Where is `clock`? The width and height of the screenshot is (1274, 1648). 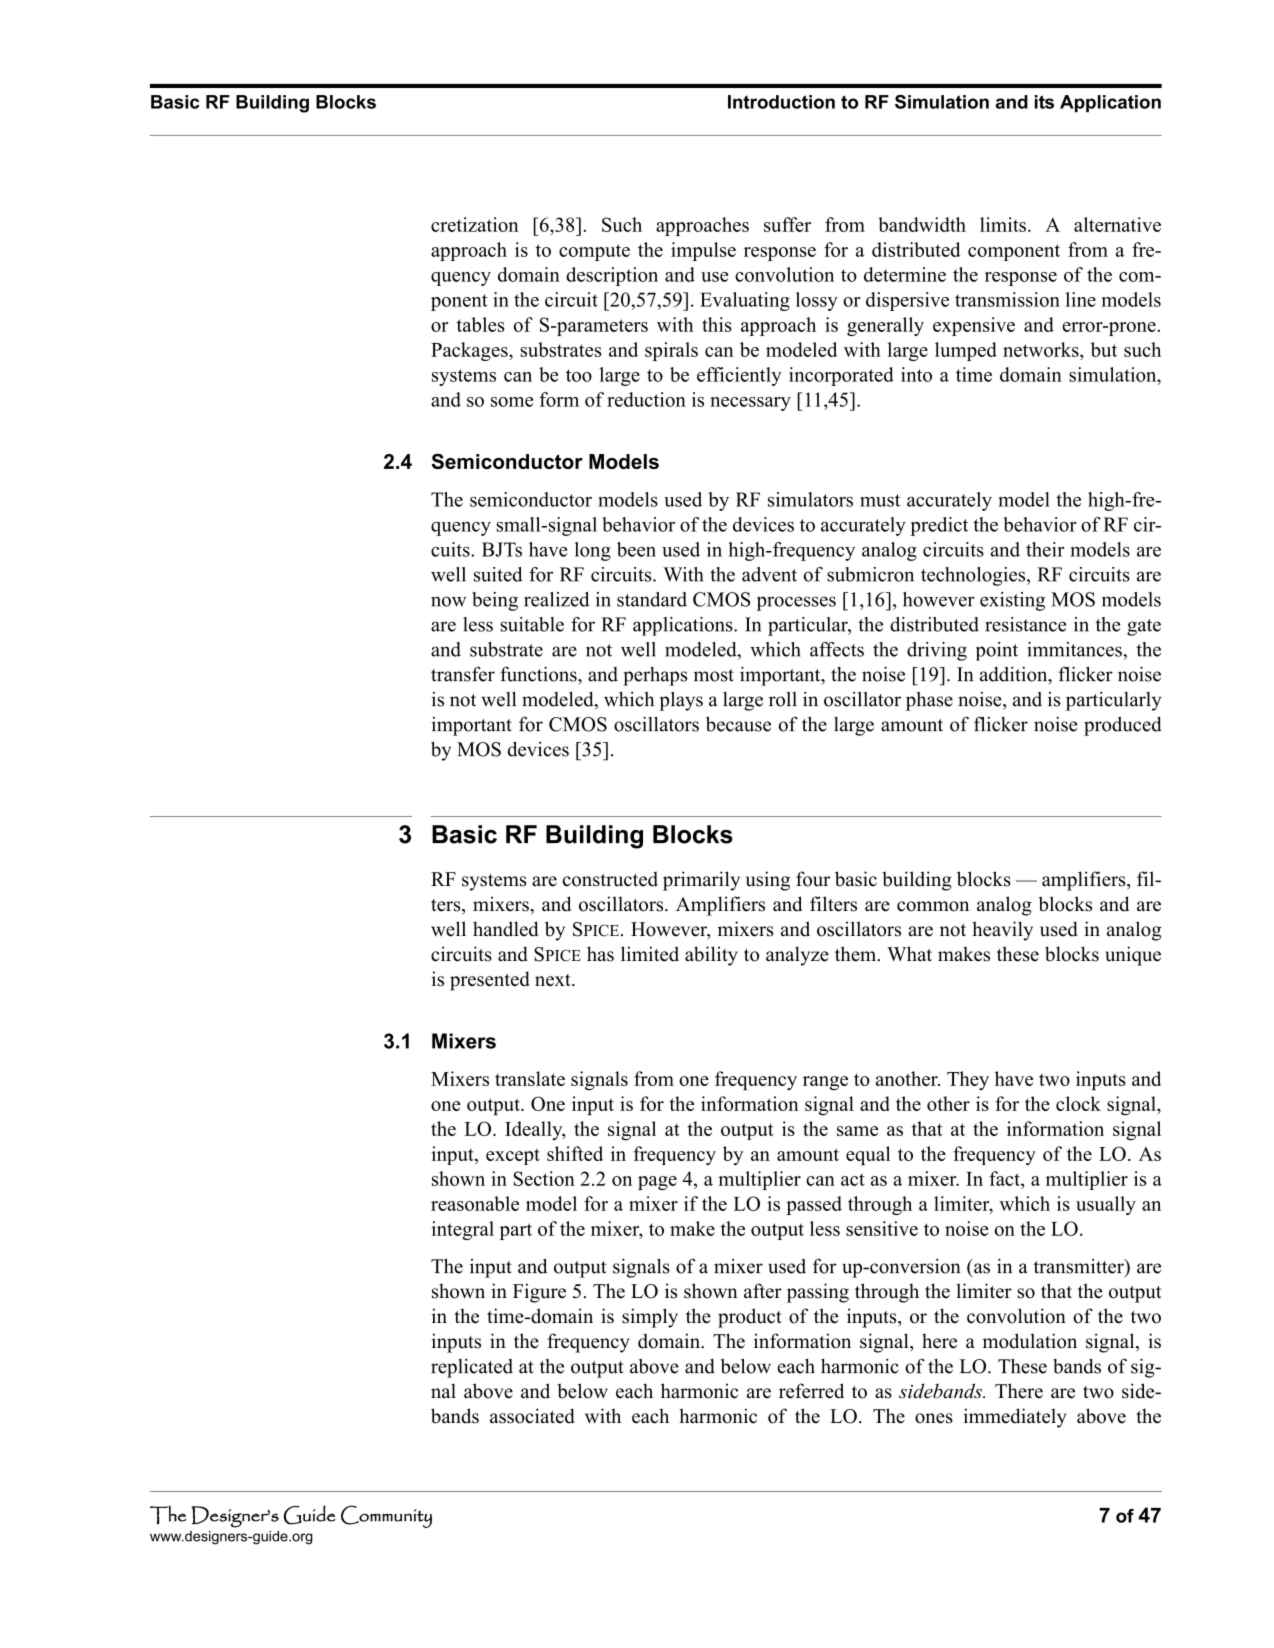
clock is located at coordinates (1078, 1103).
